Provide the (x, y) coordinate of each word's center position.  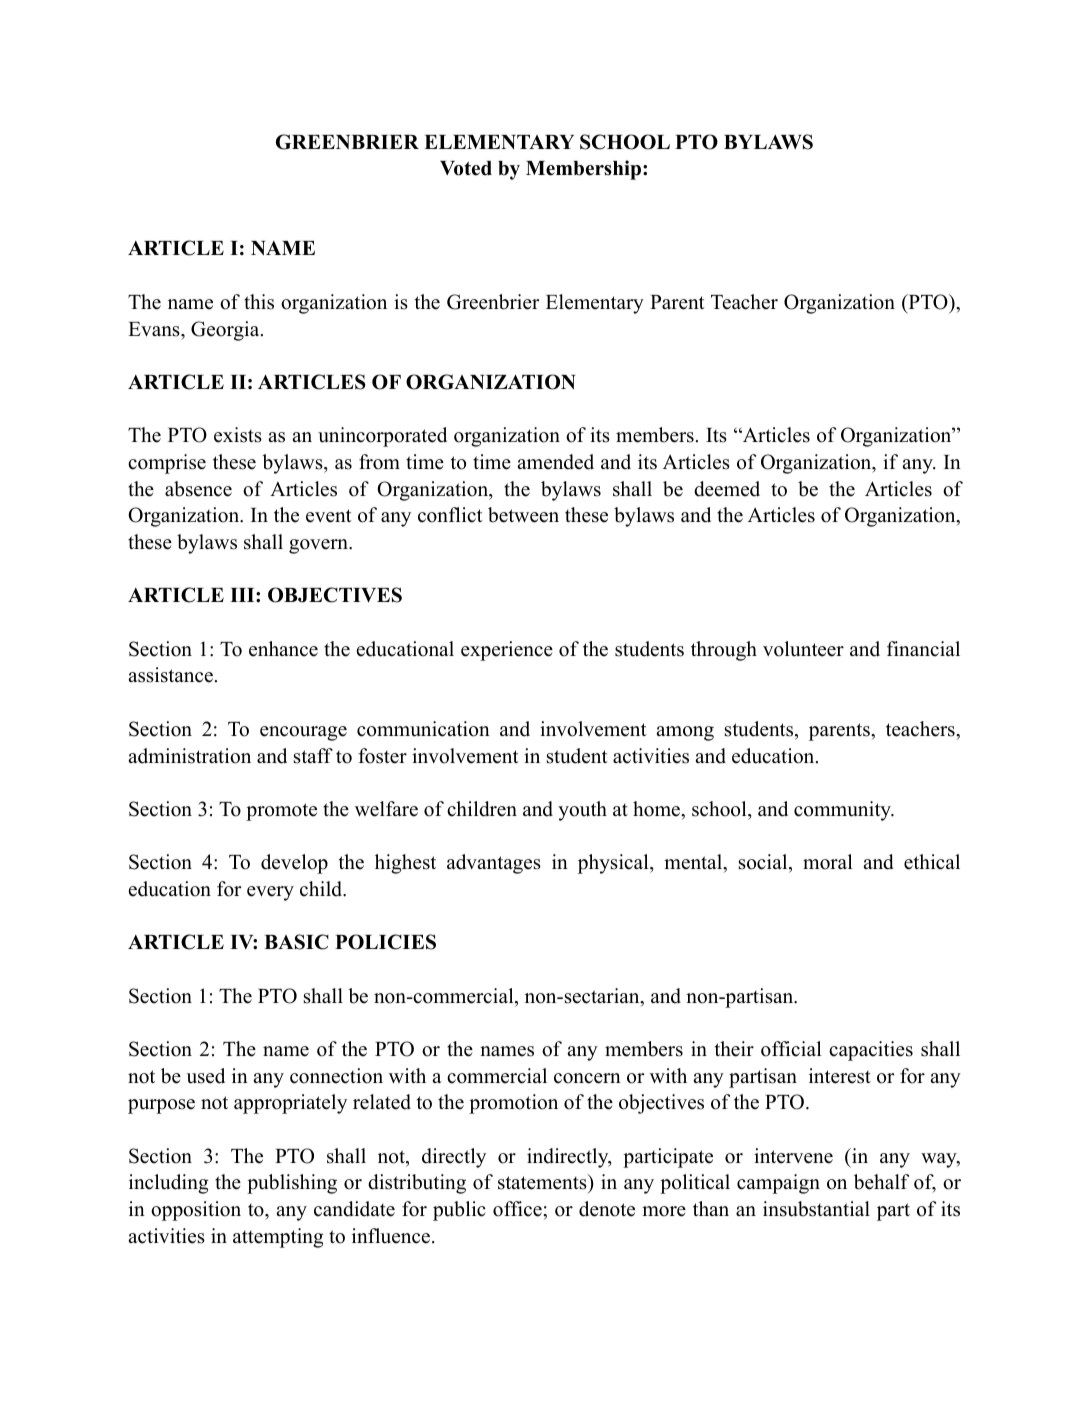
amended (555, 462)
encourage (303, 733)
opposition (196, 1211)
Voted (466, 168)
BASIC (296, 942)
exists (238, 435)
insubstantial (816, 1209)
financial (923, 649)
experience (507, 651)
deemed (727, 489)
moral (828, 862)
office (517, 1209)
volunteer (803, 649)
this (259, 302)
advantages (494, 864)
